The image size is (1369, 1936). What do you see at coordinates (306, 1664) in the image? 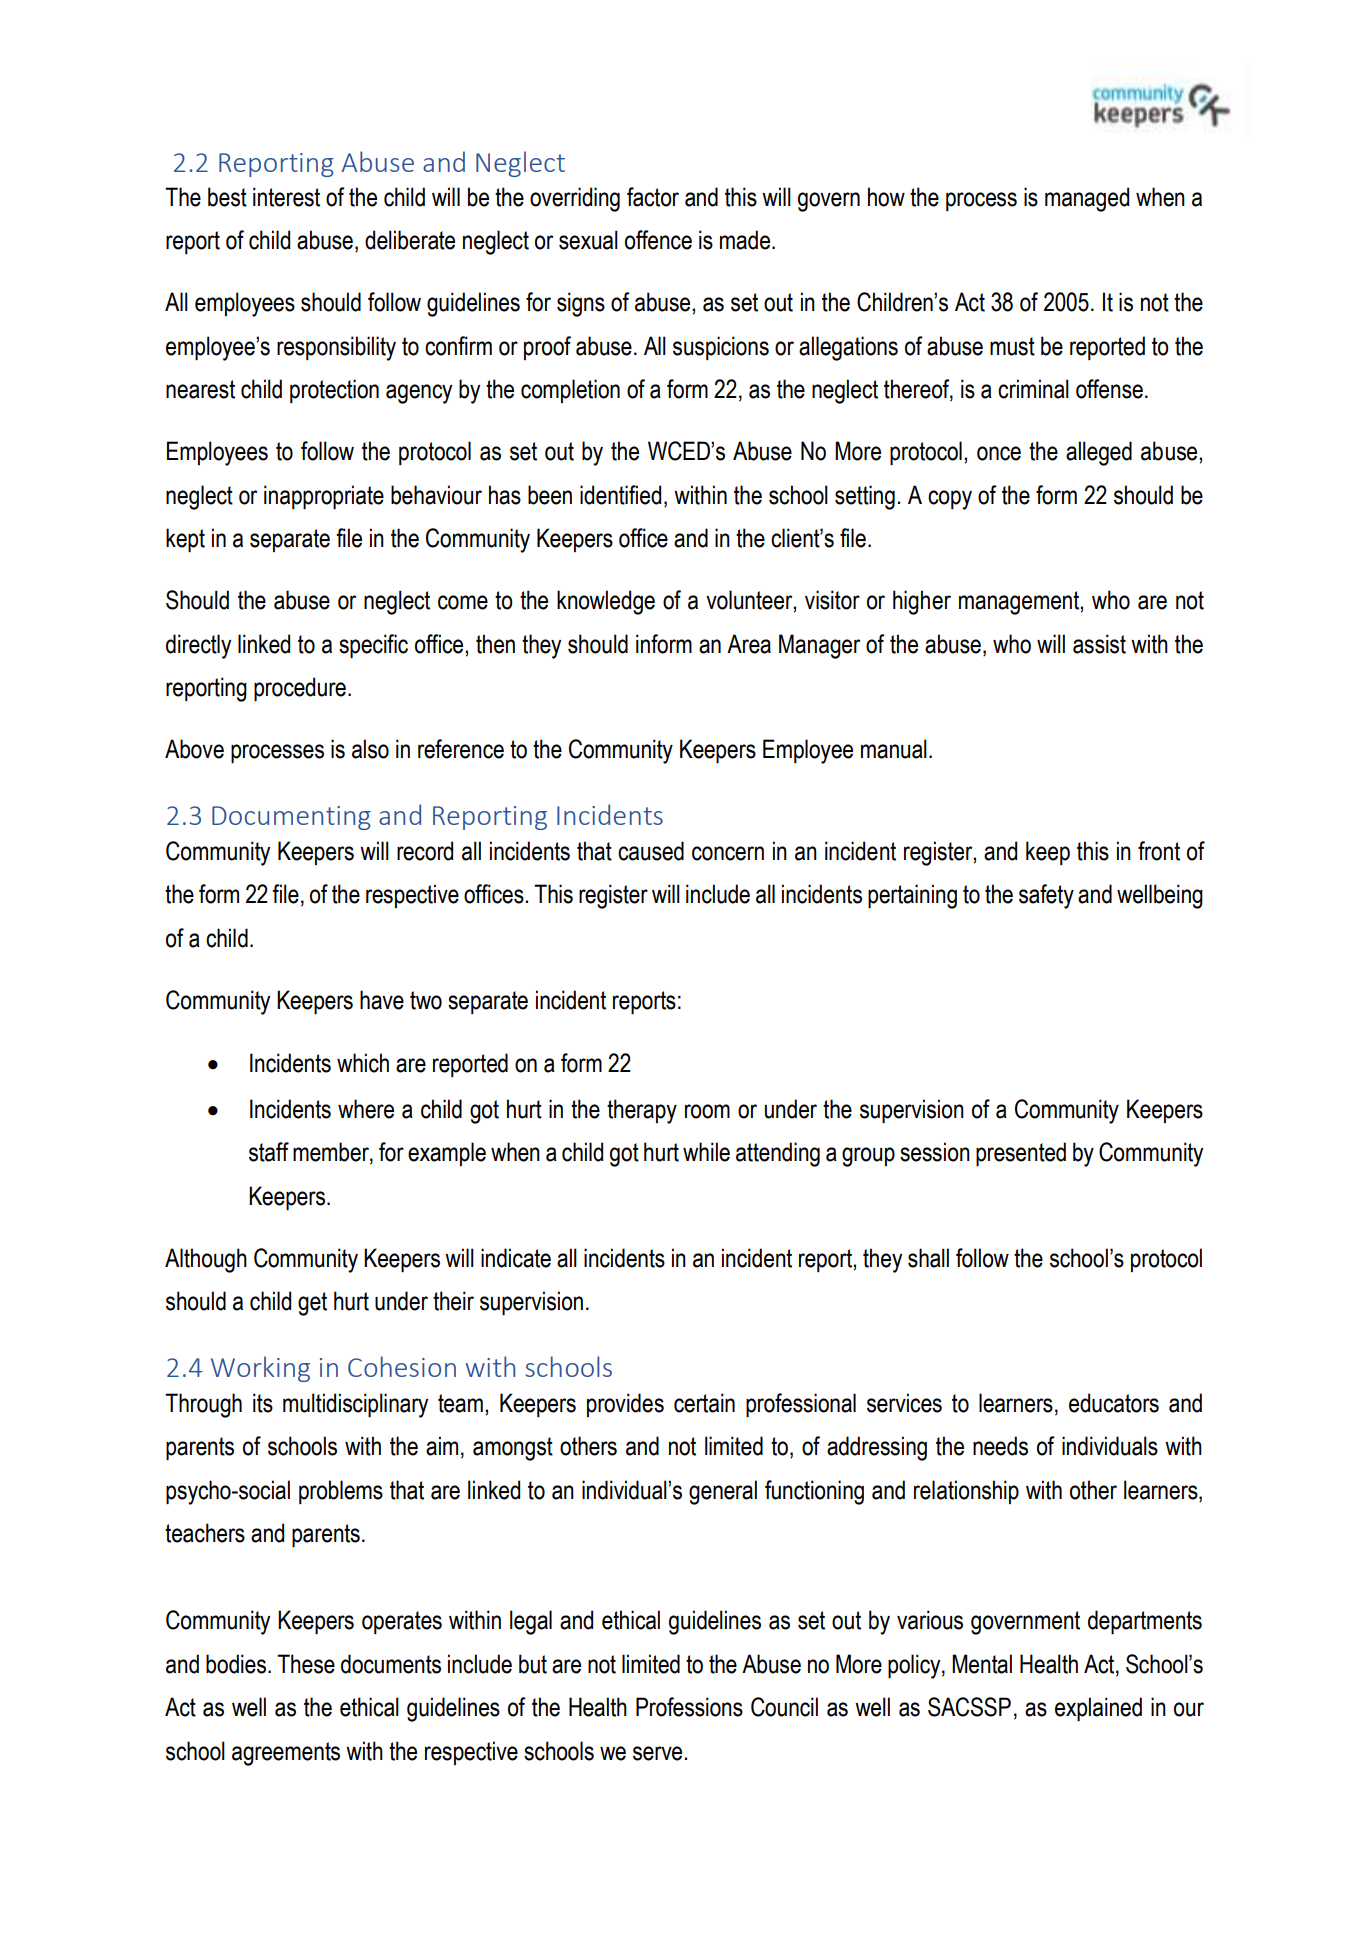
I see `These` at bounding box center [306, 1664].
